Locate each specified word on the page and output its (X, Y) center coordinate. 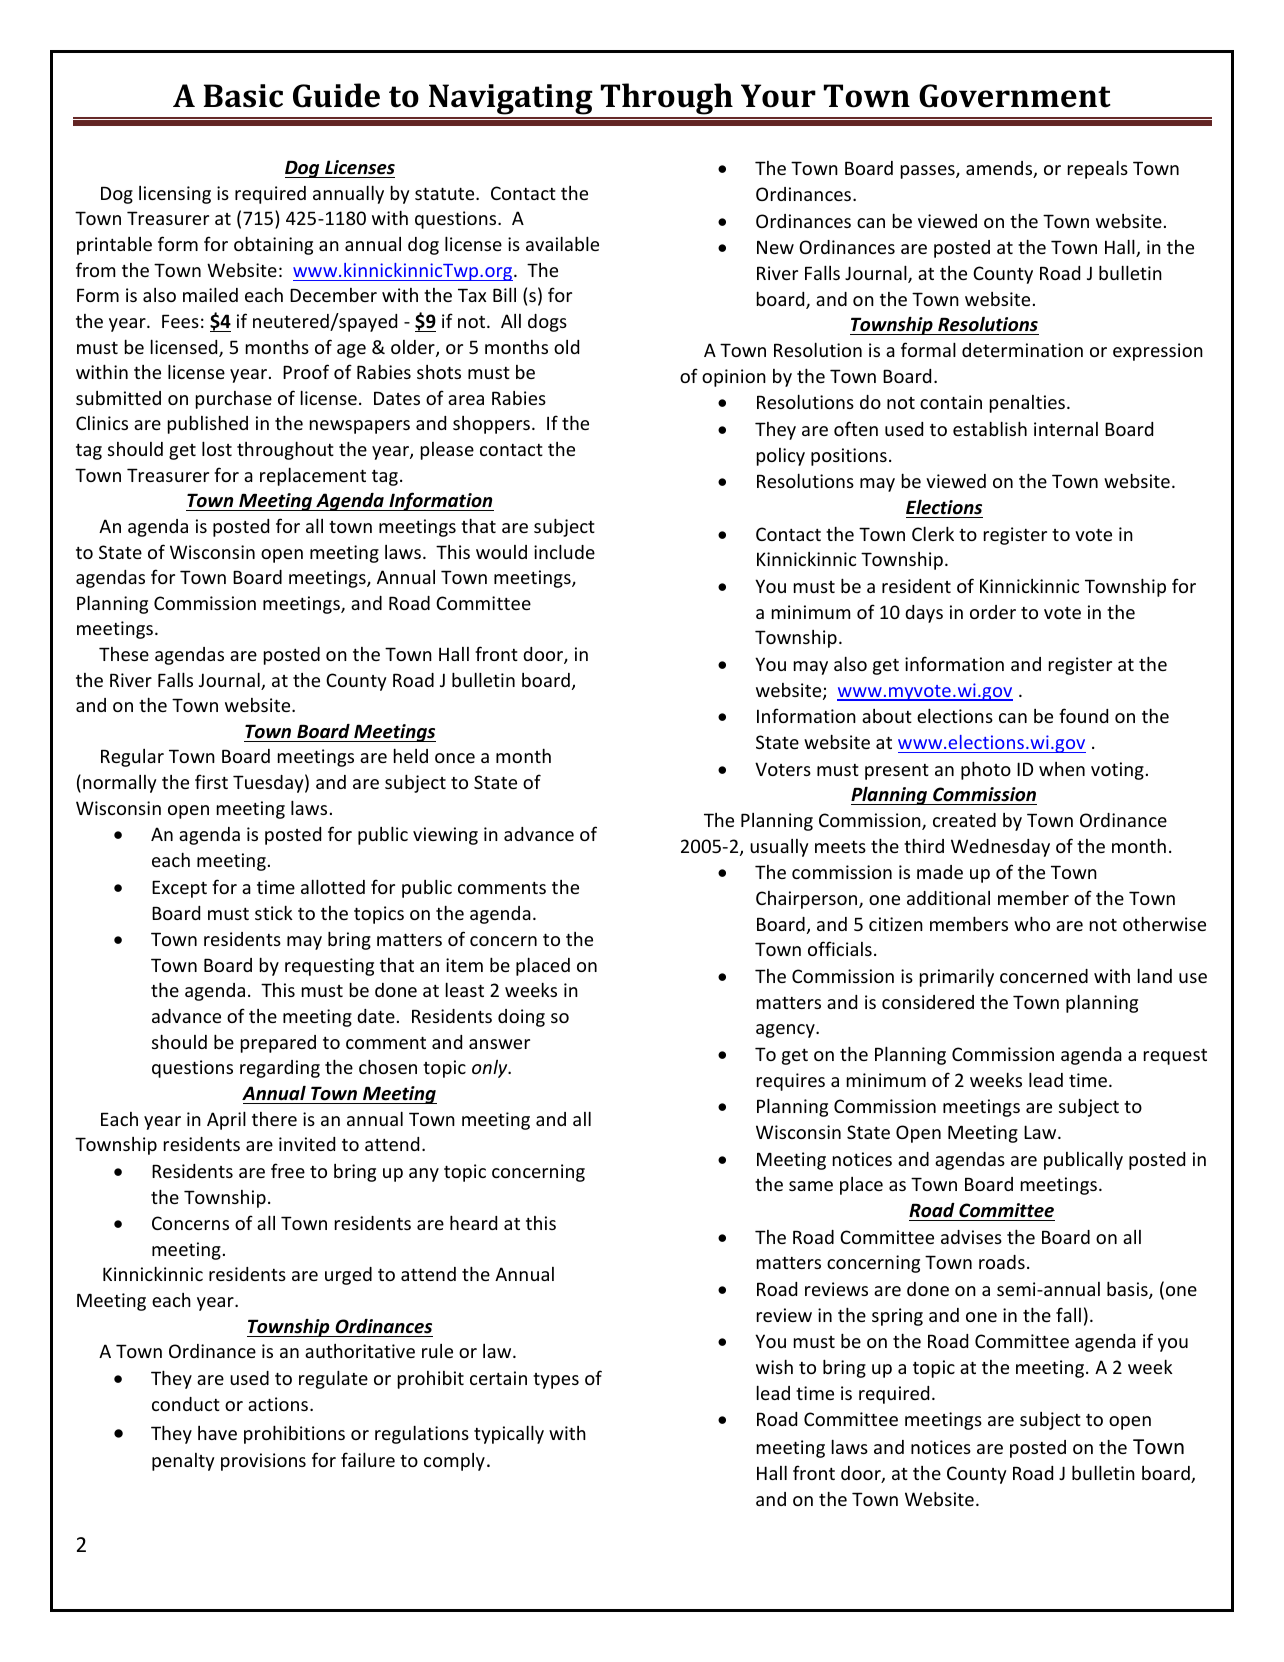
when (1062, 769)
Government (1015, 96)
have (217, 1433)
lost (217, 448)
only (491, 1068)
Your (778, 96)
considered (928, 1002)
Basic (243, 96)
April (226, 1120)
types (556, 1381)
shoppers (491, 425)
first (211, 781)
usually (779, 848)
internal (1066, 429)
